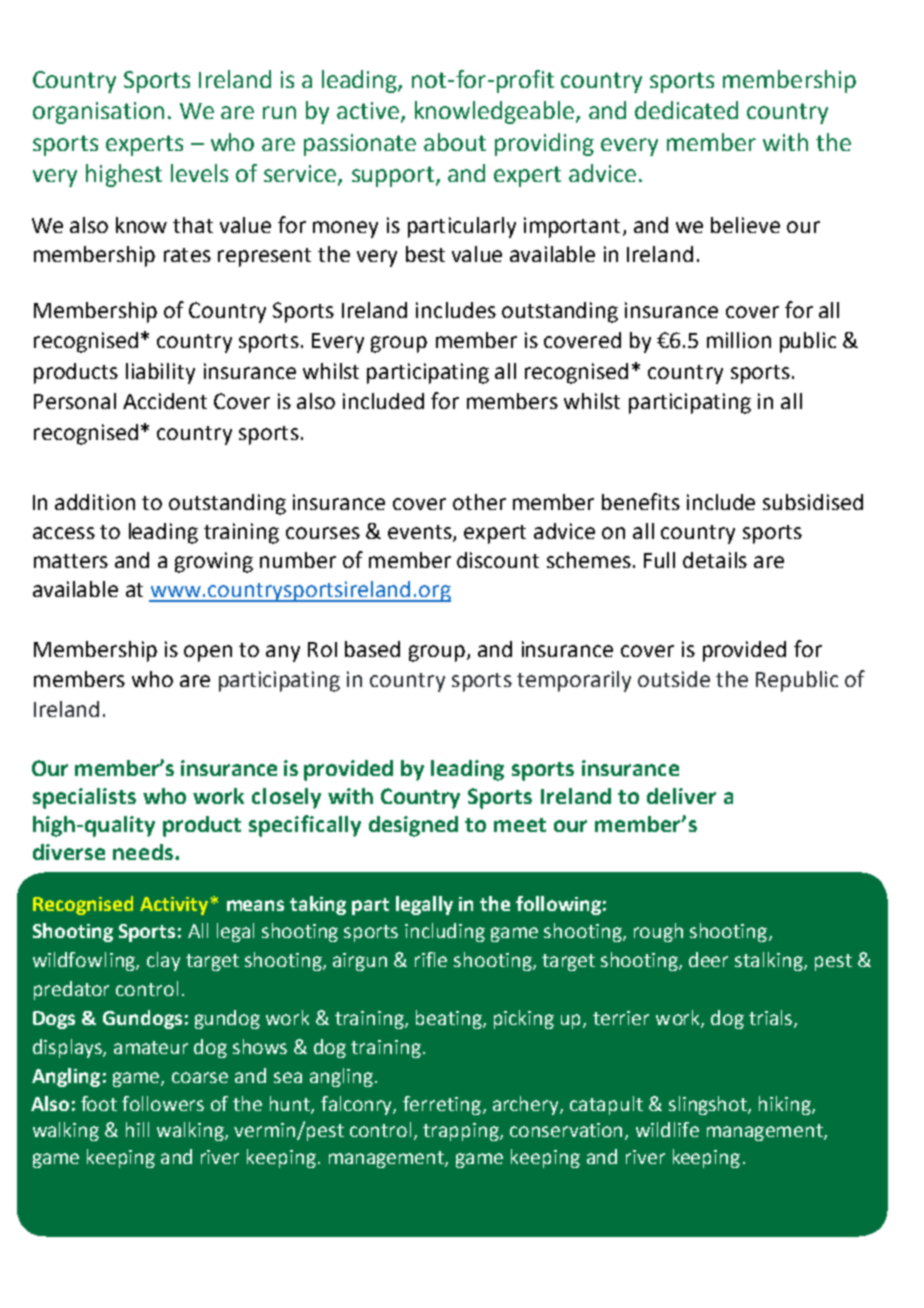  Describe the element at coordinates (163, 1103) in the screenshot. I see `followers` at that location.
